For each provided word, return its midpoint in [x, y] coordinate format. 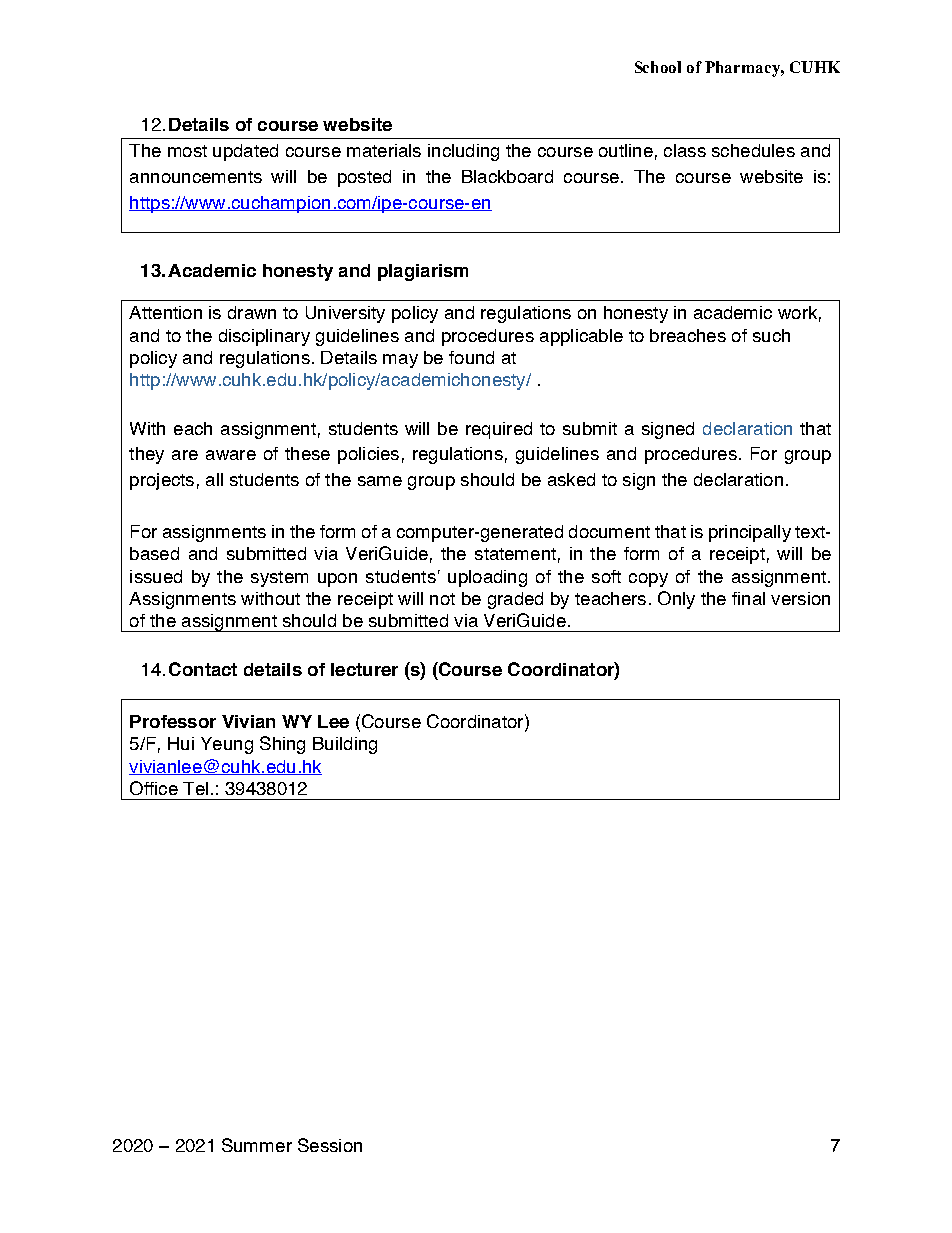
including [463, 152]
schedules [753, 150]
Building [345, 745]
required [499, 430]
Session [330, 1145]
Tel [195, 788]
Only [676, 600]
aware [231, 455]
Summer [257, 1145]
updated [245, 152]
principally [750, 533]
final [748, 598]
